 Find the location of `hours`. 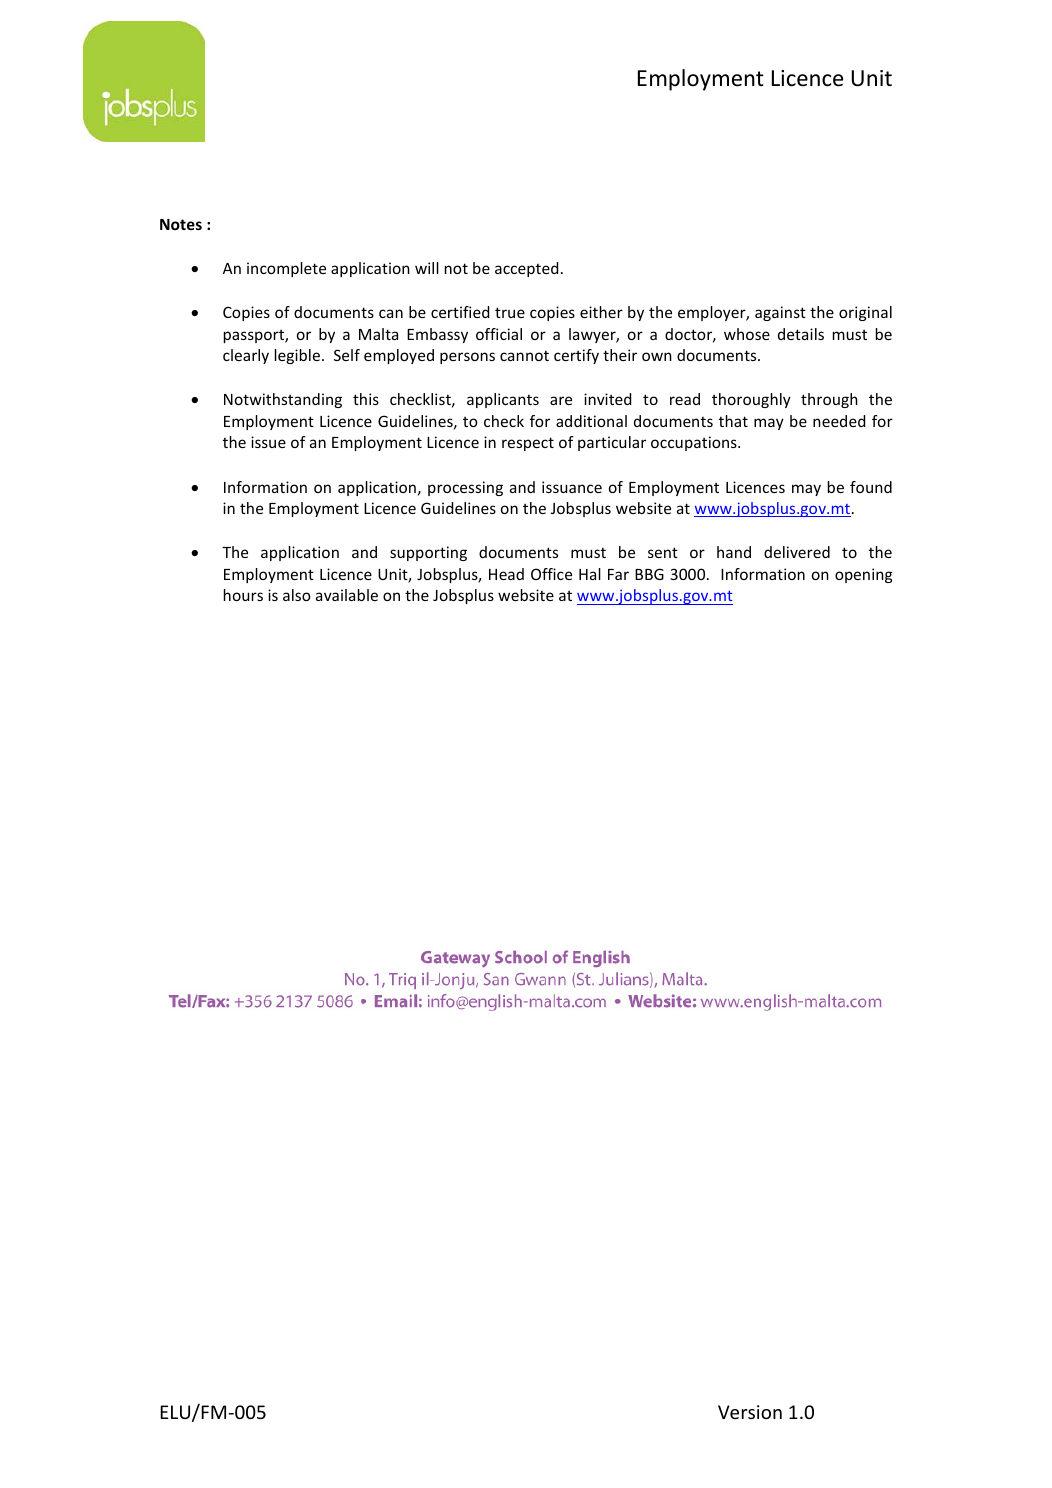

hours is located at coordinates (243, 595).
